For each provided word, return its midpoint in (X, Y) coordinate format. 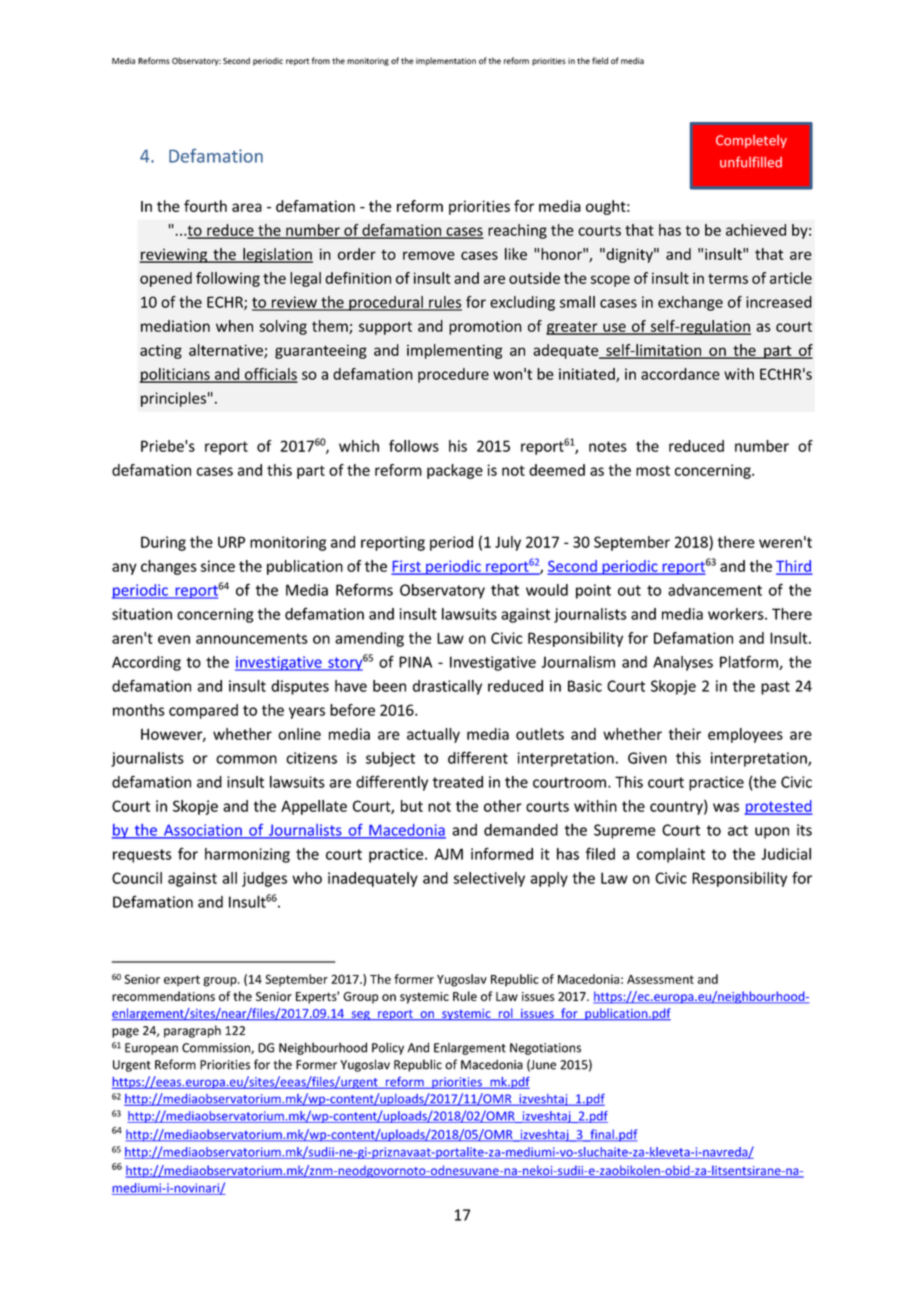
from (321, 60)
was (726, 807)
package (455, 471)
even (174, 639)
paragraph (192, 1031)
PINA (415, 662)
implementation (446, 61)
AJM (448, 854)
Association (203, 831)
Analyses (683, 663)
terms (728, 278)
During (163, 543)
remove (429, 255)
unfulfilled (751, 162)
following (228, 279)
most (653, 470)
